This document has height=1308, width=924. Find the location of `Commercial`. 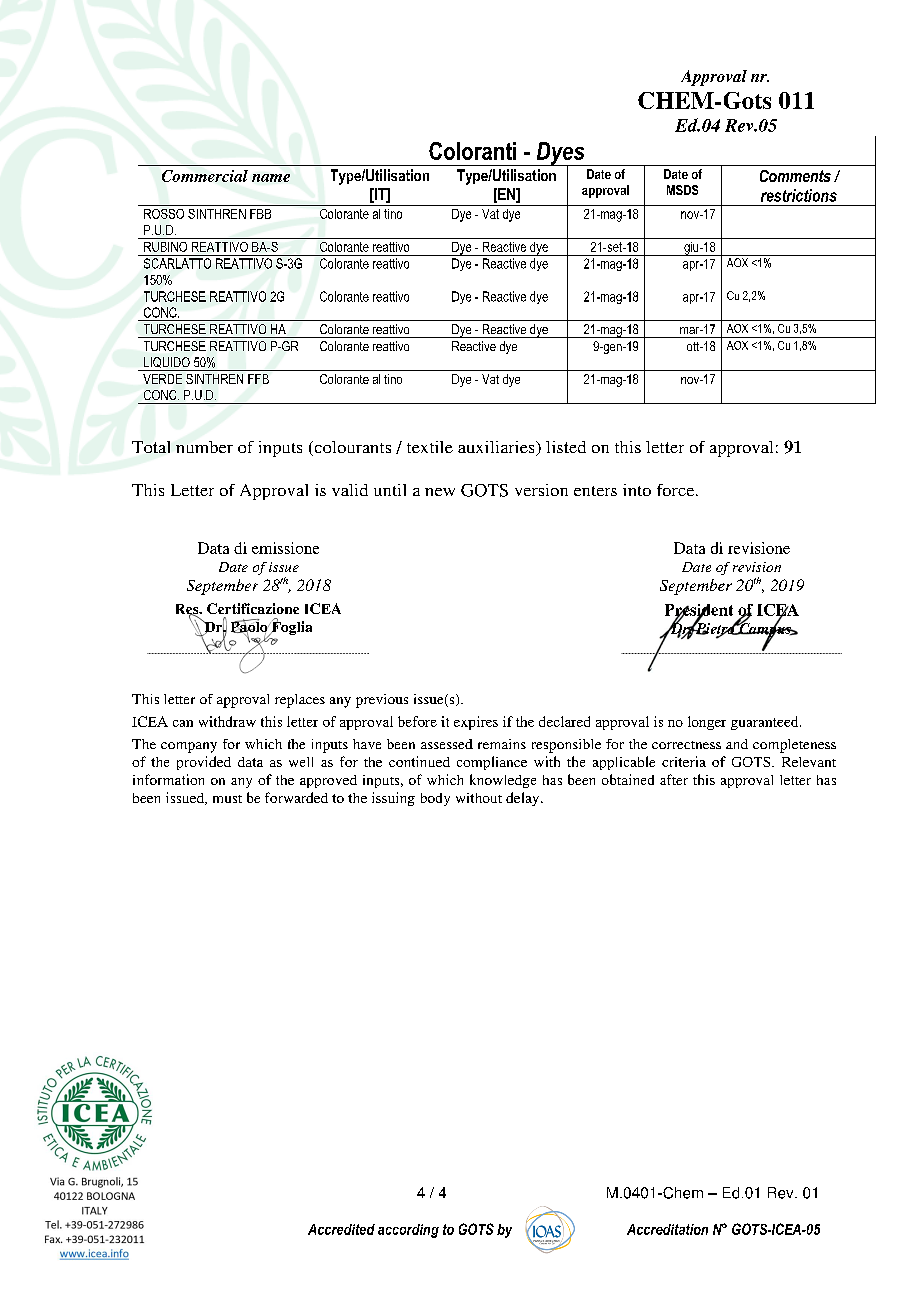

Commercial is located at coordinates (205, 176).
